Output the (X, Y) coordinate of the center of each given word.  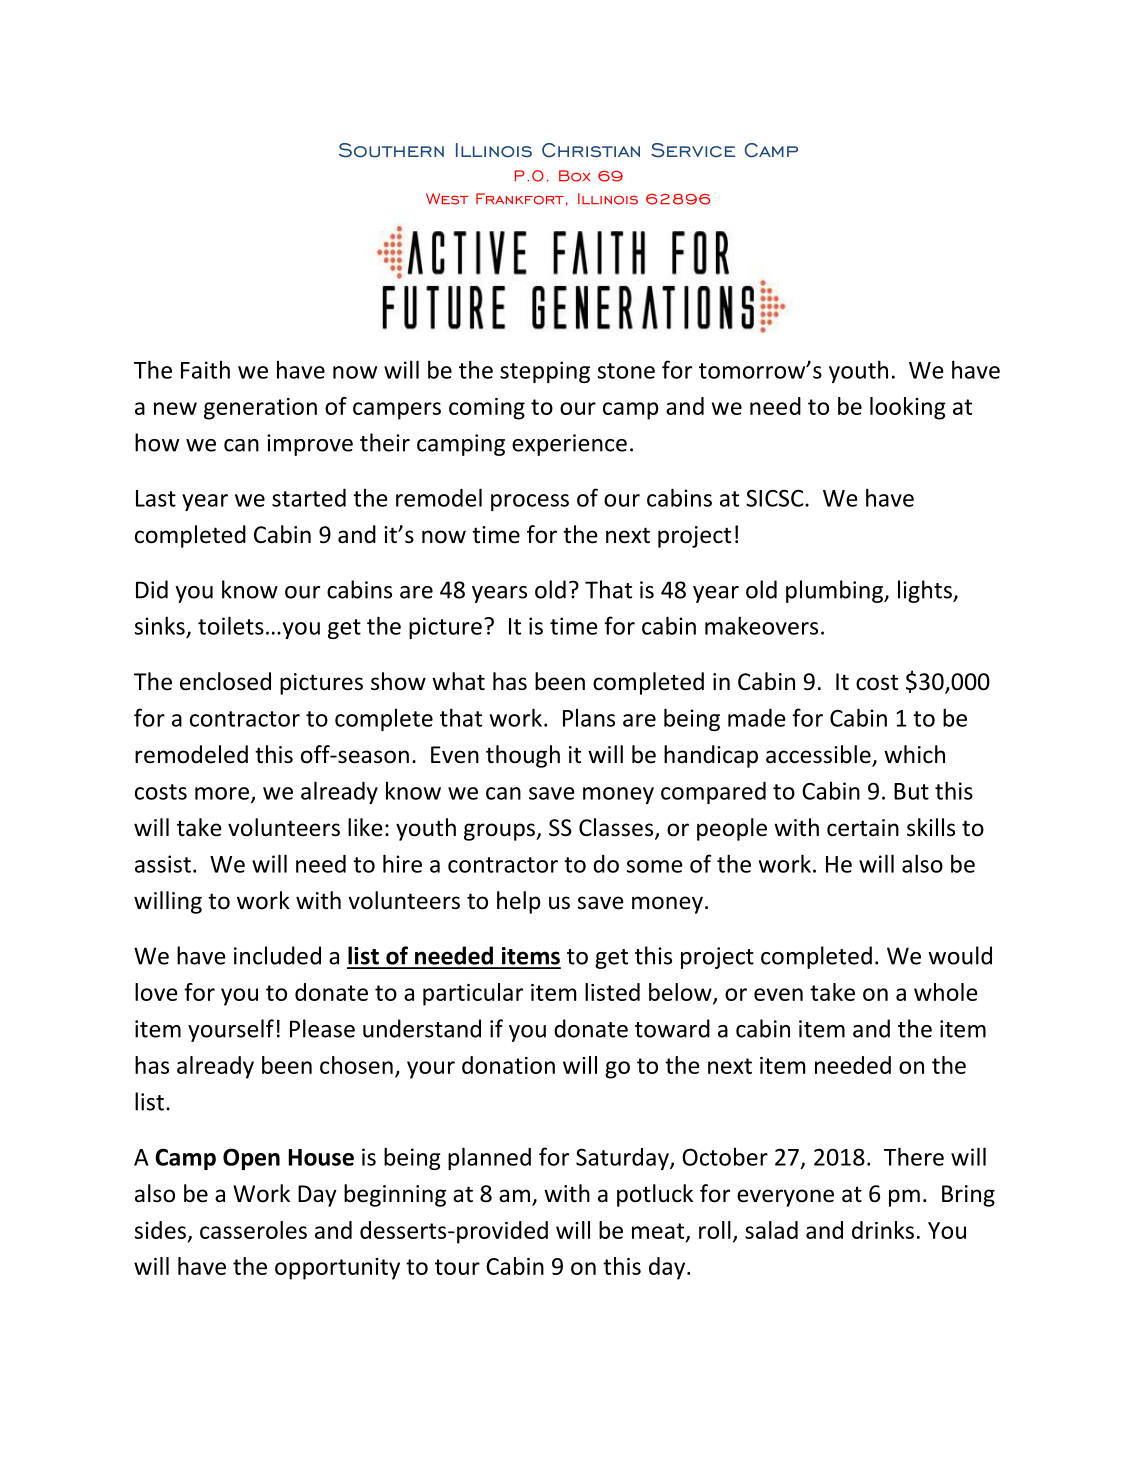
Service (693, 150)
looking (908, 408)
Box (574, 176)
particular (473, 994)
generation (260, 409)
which (914, 754)
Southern (391, 150)
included (277, 955)
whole (946, 992)
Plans (589, 717)
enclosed (225, 681)
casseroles (253, 1230)
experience (569, 445)
